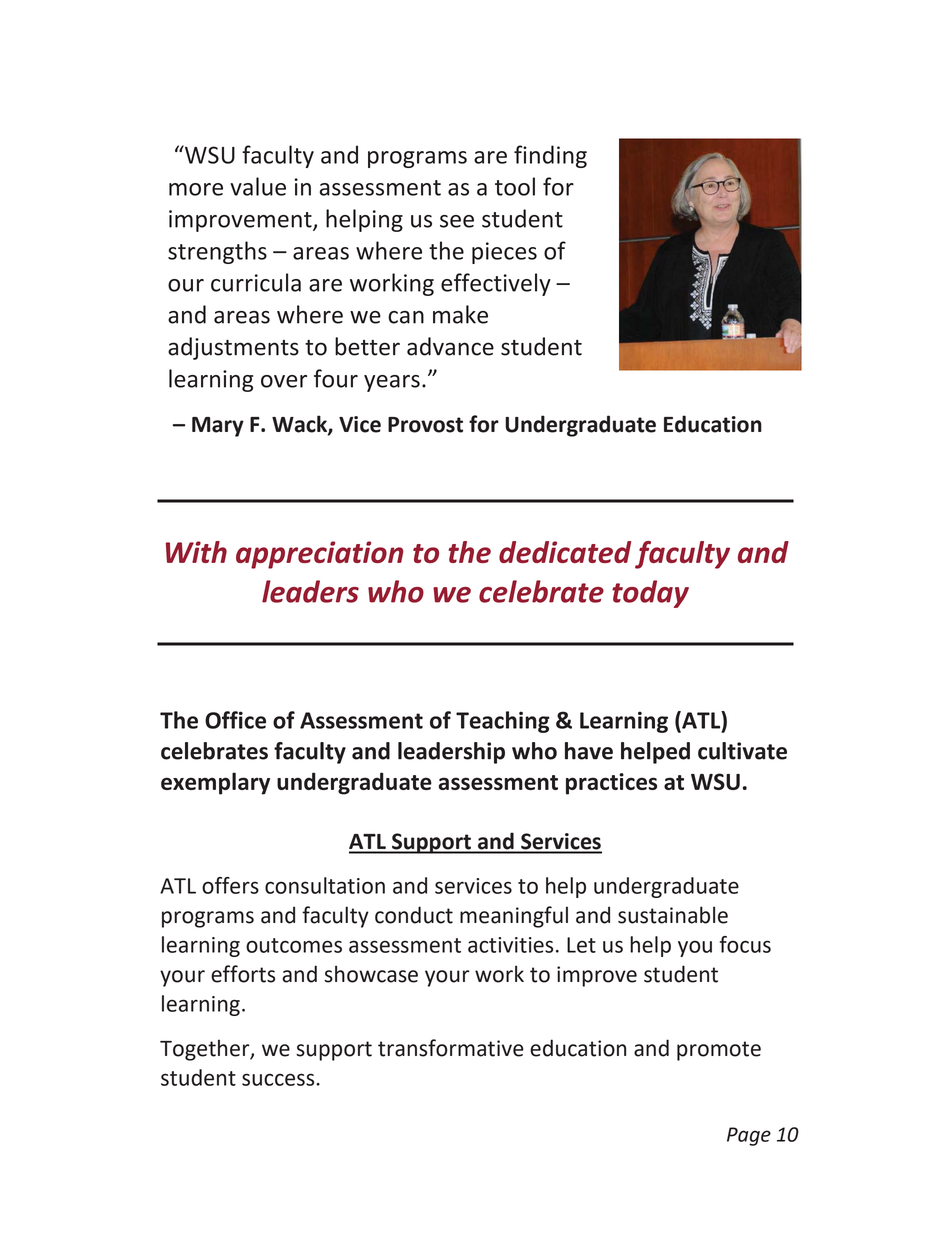  I want to click on meaningful, so click(514, 917).
